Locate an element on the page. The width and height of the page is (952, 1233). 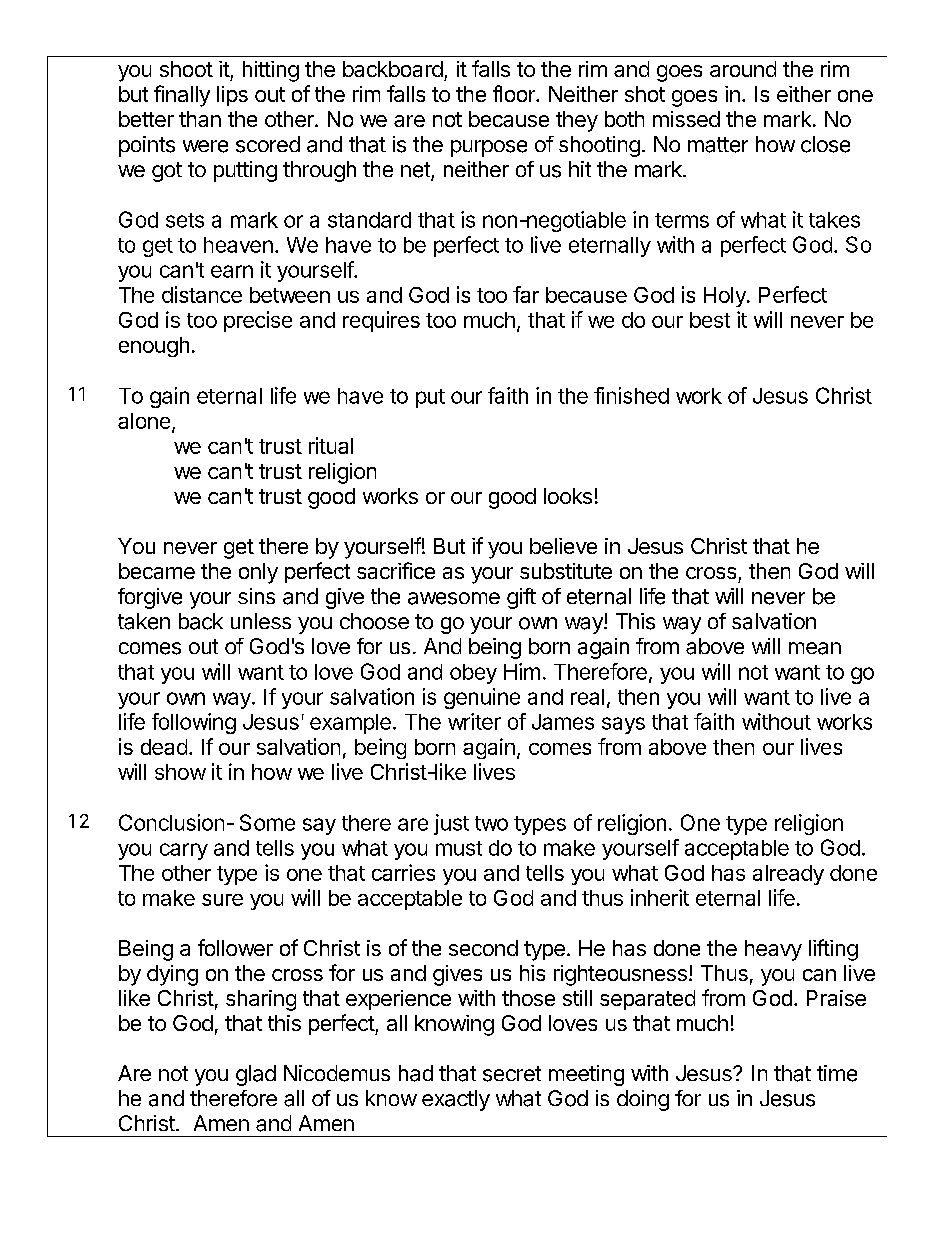
writer is located at coordinates (474, 721).
